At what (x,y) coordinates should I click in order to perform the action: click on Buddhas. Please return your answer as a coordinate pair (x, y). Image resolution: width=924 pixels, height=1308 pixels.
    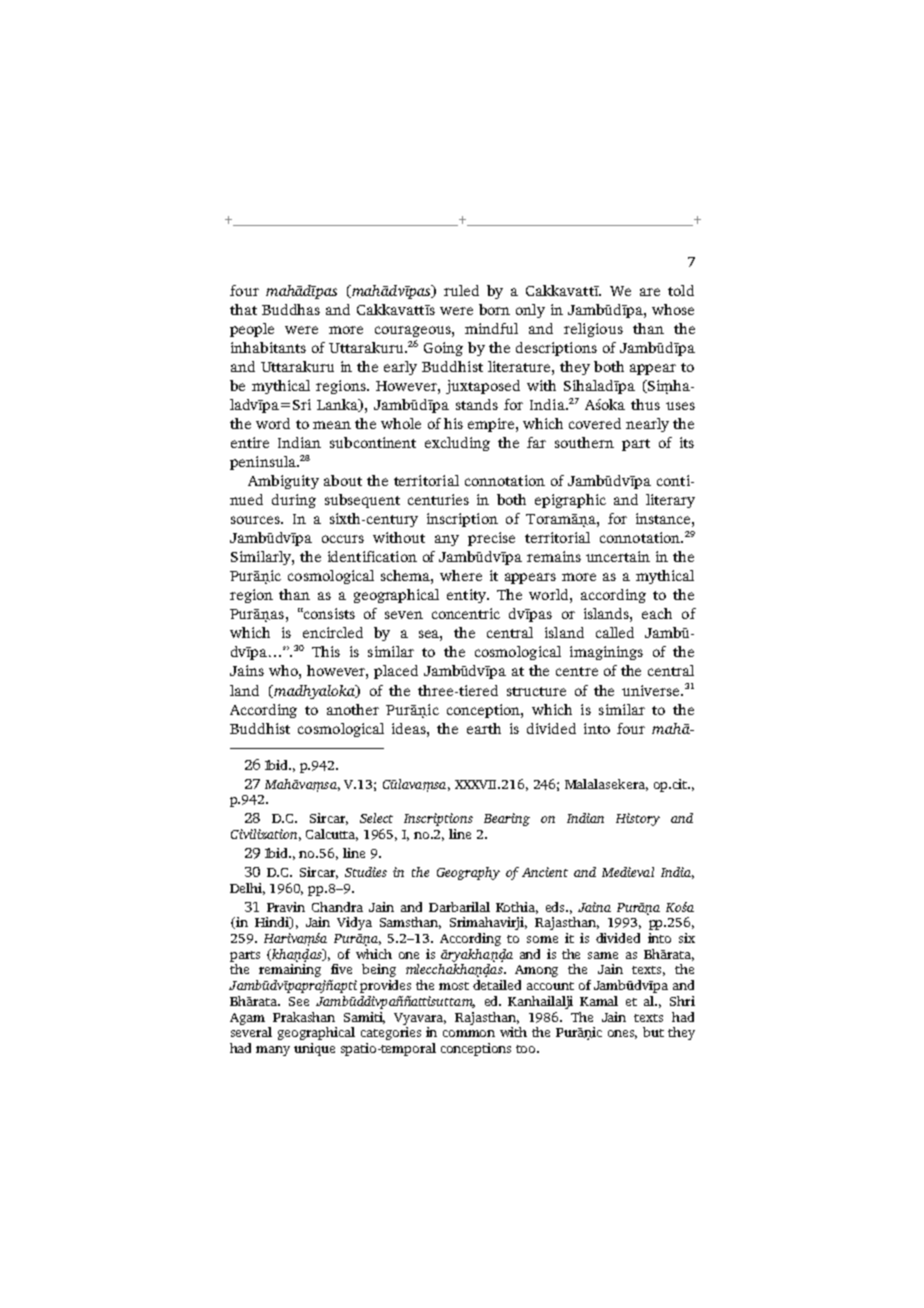
    Looking at the image, I should click on (291, 309).
